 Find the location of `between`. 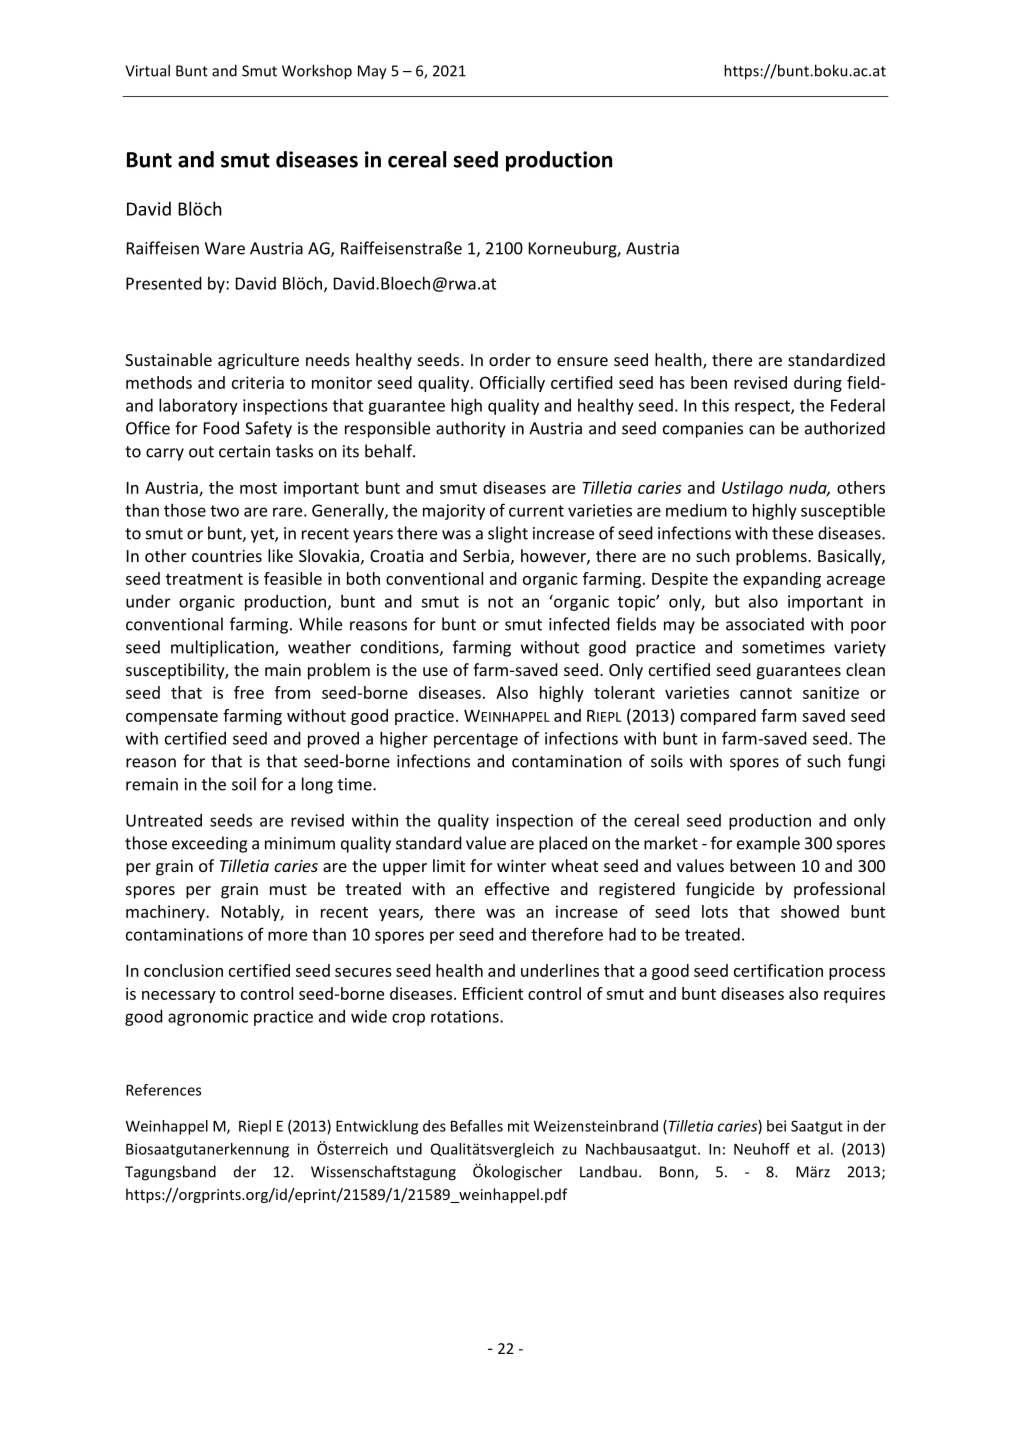

between is located at coordinates (762, 865).
